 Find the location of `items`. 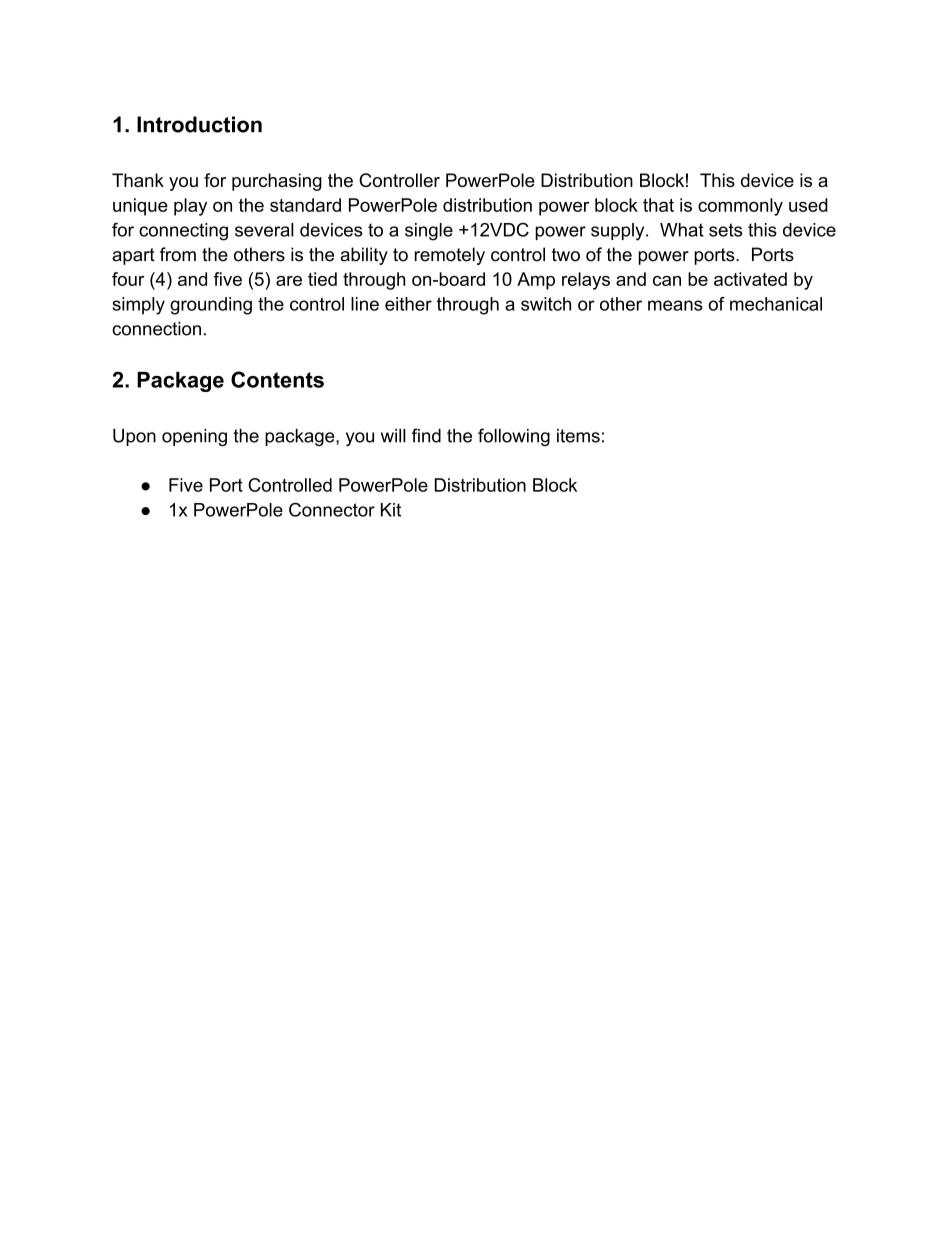

items is located at coordinates (578, 436).
